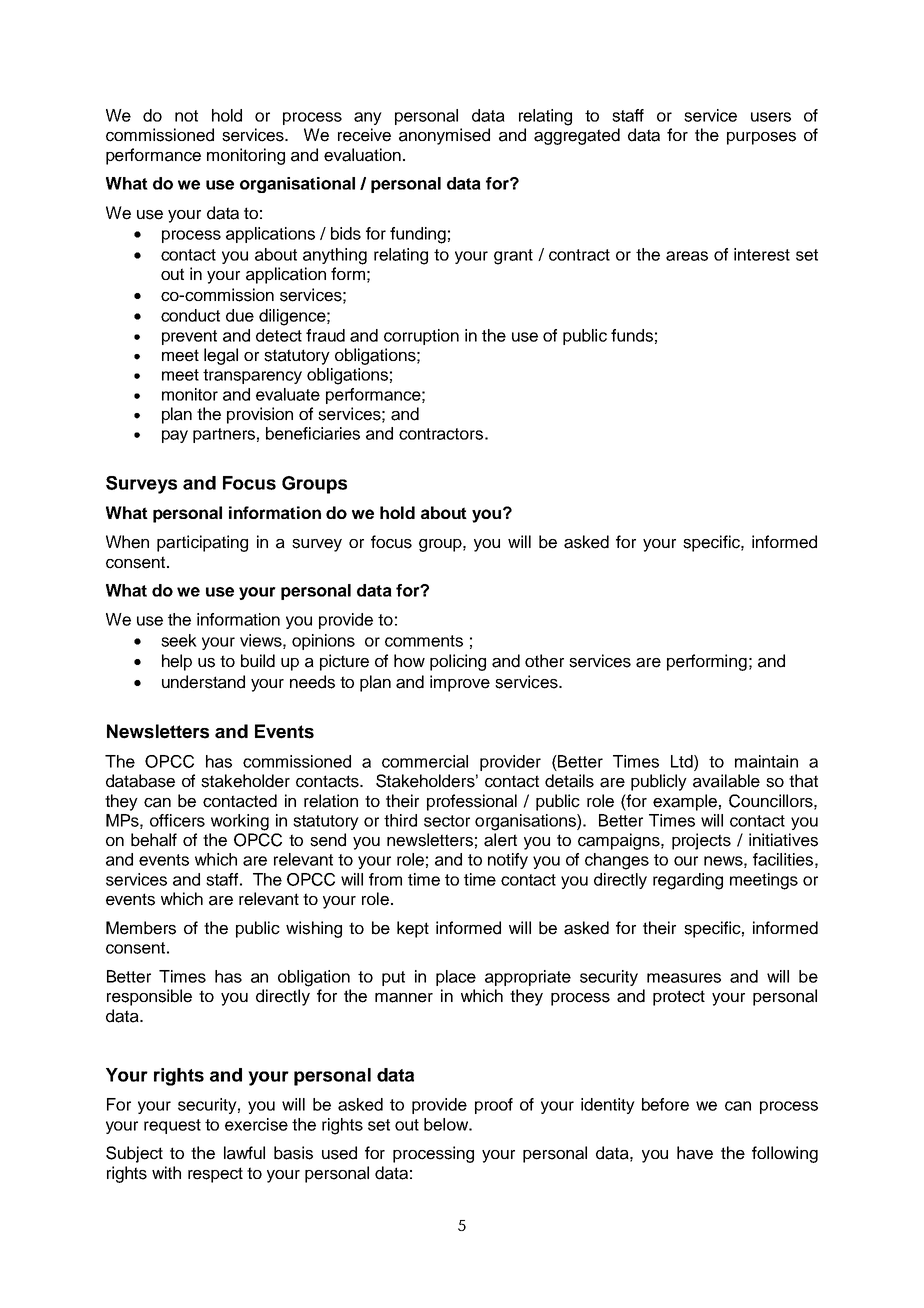  I want to click on beneficiaries, so click(313, 433).
